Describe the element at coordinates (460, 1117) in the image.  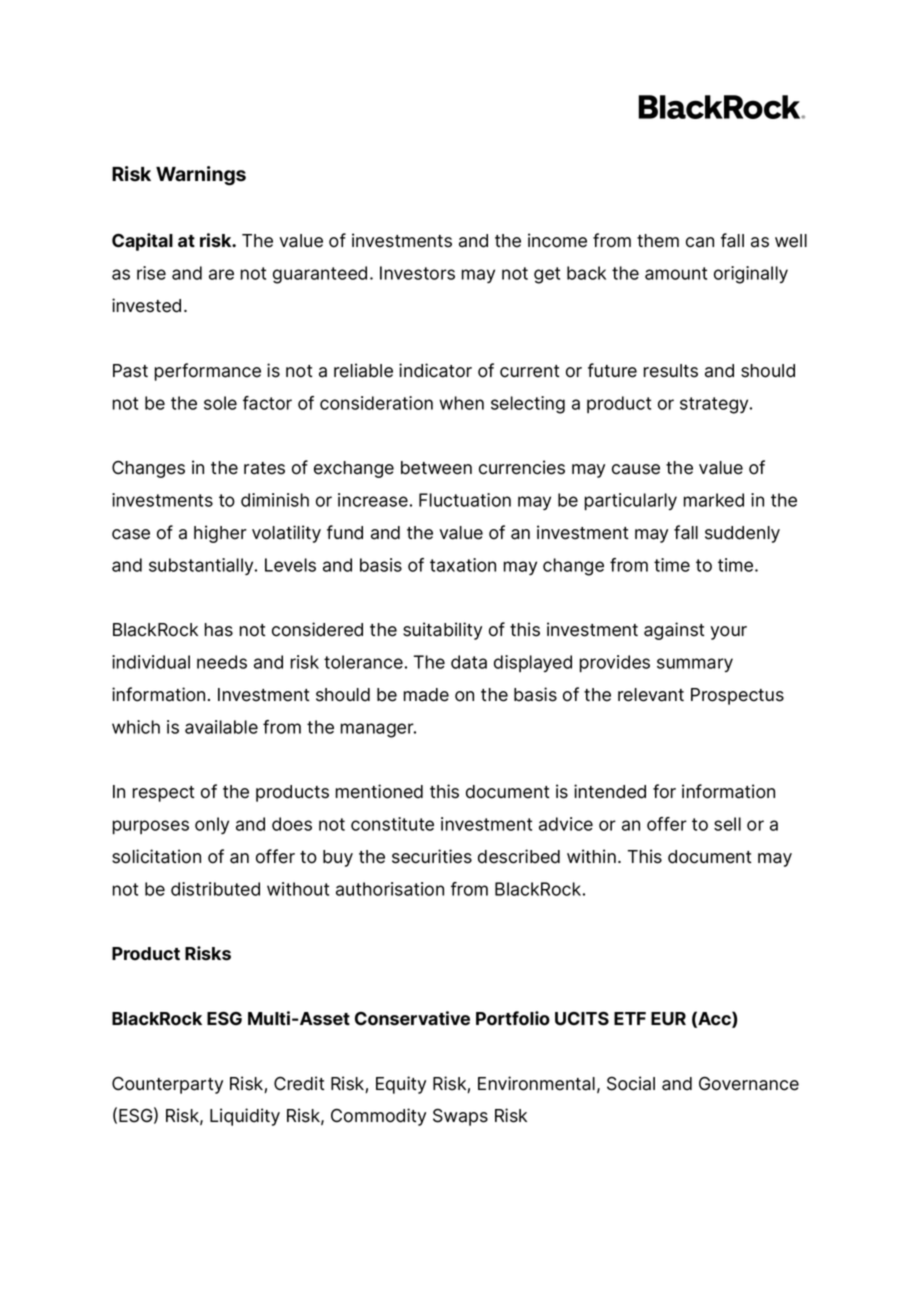
I see `Swaps` at that location.
